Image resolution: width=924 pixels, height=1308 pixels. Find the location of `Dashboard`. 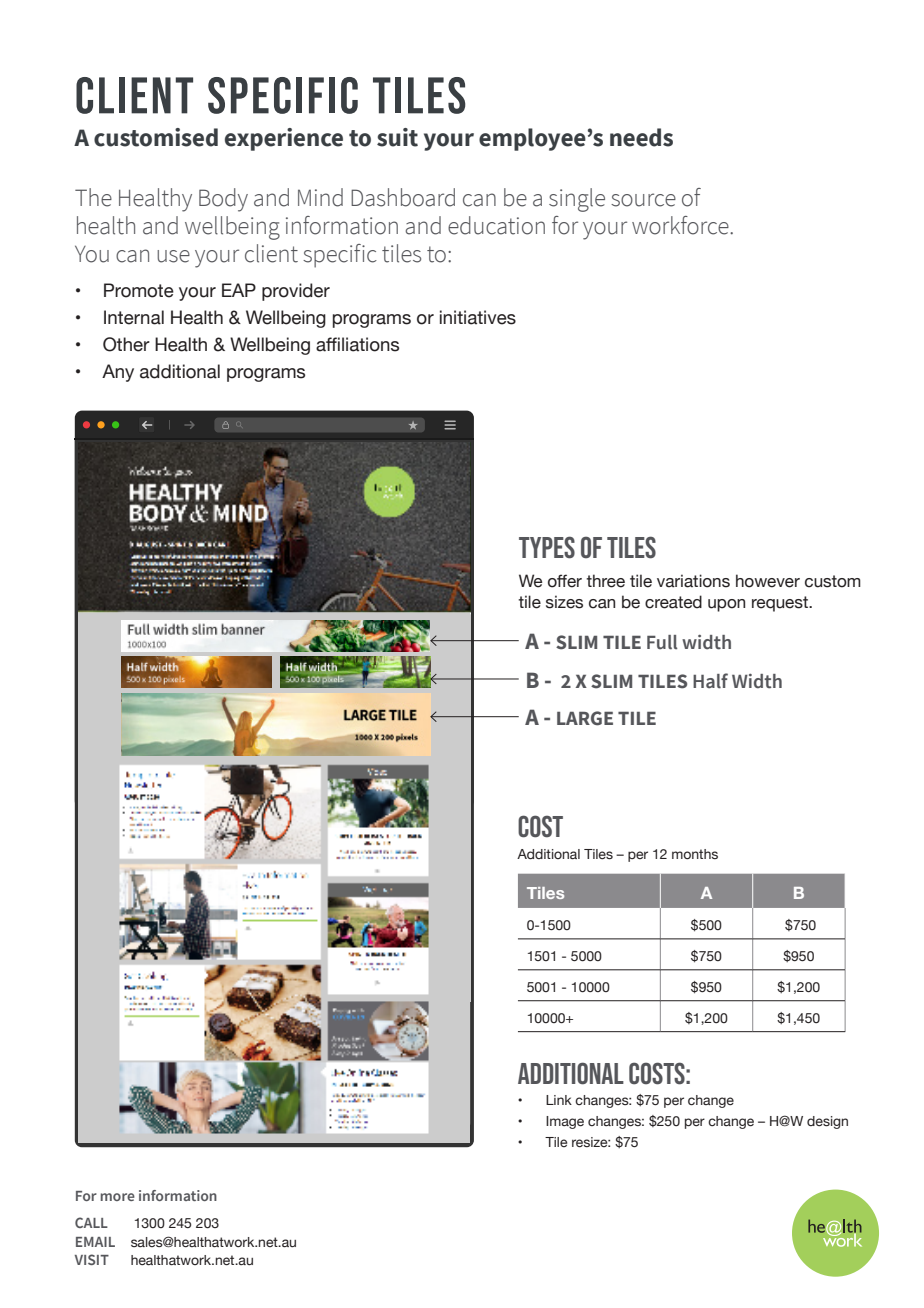

Dashboard is located at coordinates (403, 197).
